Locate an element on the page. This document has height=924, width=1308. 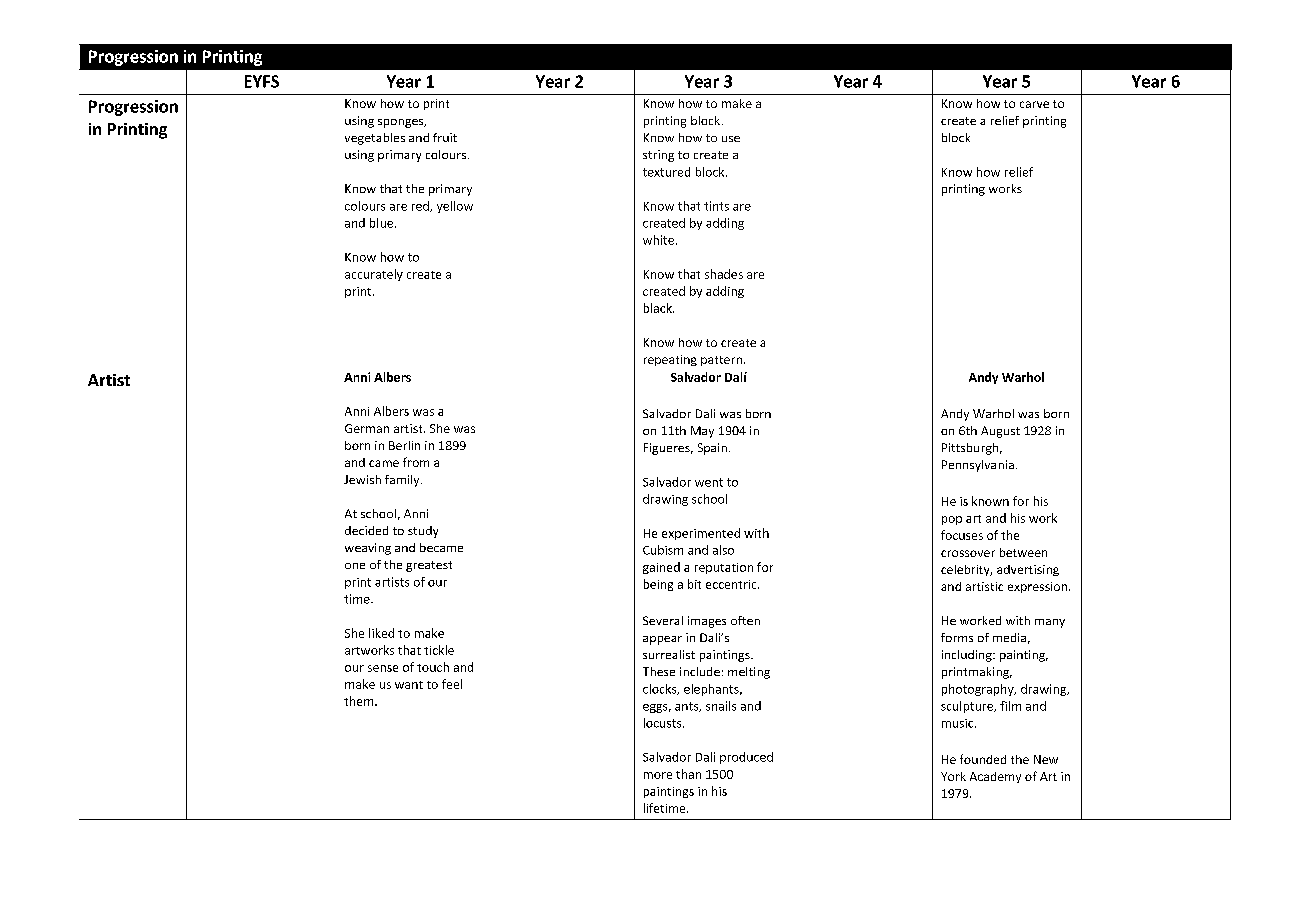
string is located at coordinates (658, 156).
